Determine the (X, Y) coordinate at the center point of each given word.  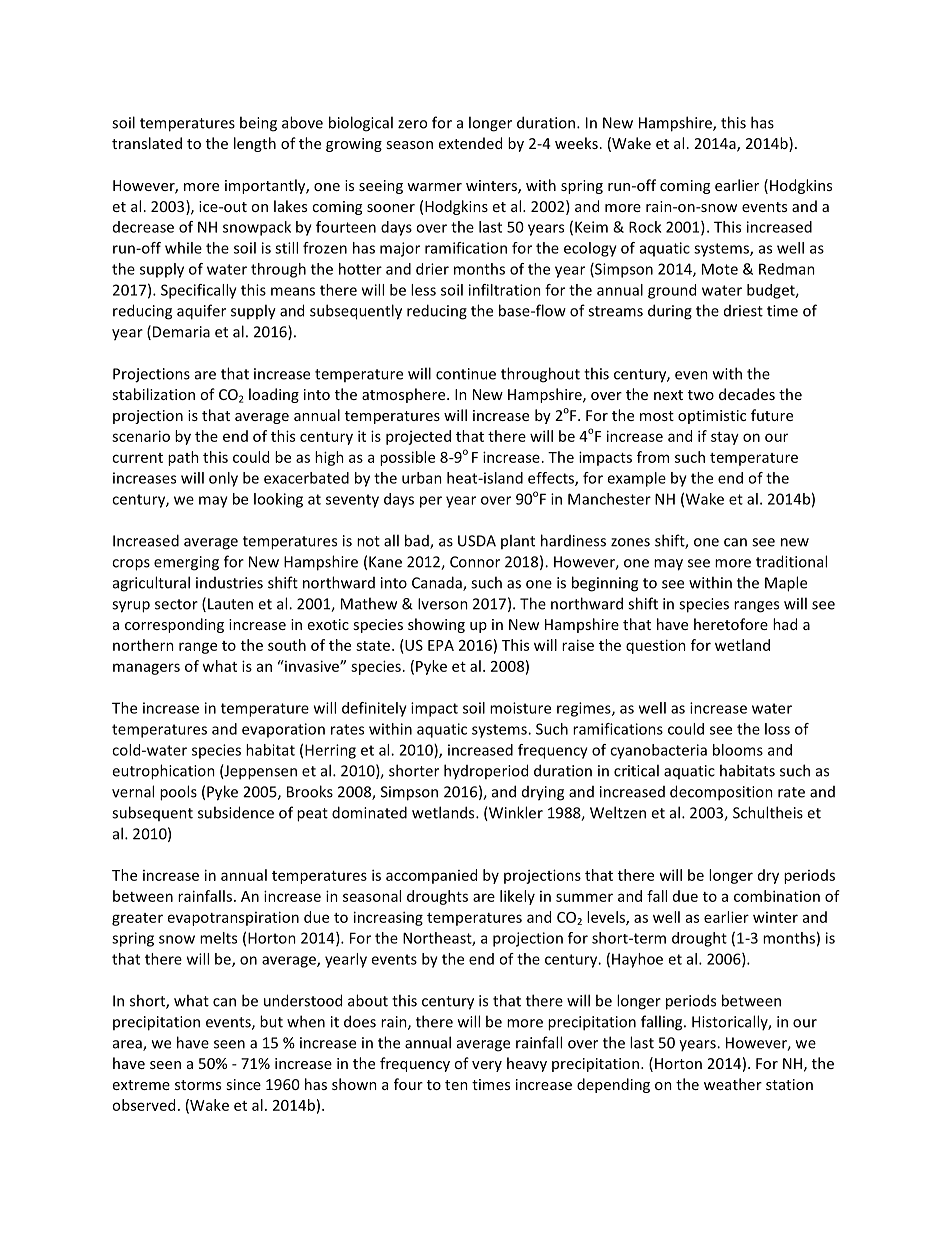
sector (176, 604)
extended (470, 143)
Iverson (443, 604)
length (255, 144)
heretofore (731, 624)
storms (198, 1085)
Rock (645, 227)
